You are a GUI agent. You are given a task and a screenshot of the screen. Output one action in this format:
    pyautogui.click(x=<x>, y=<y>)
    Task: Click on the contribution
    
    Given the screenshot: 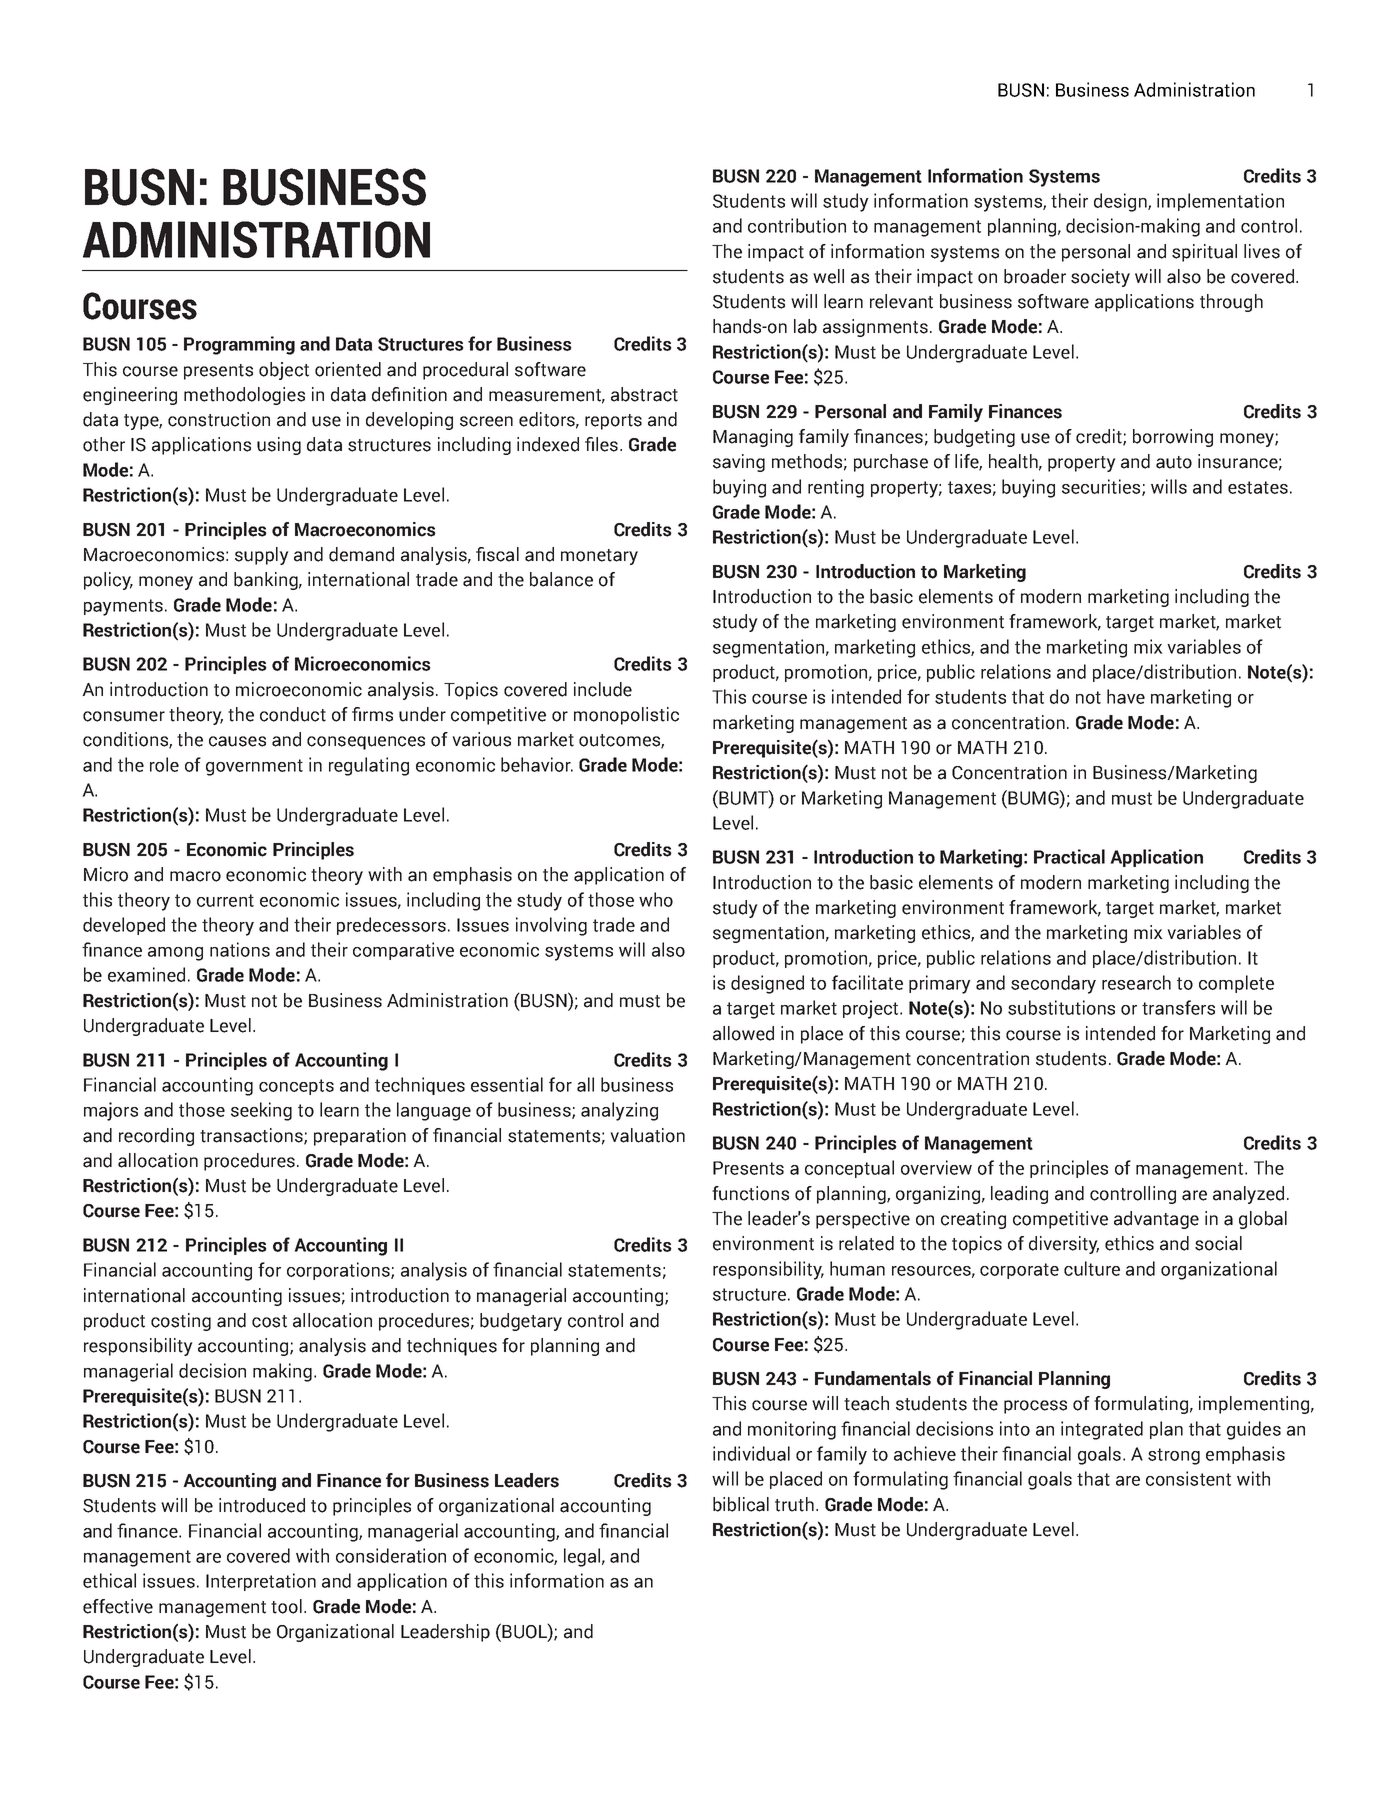 What is the action you would take?
    pyautogui.click(x=797, y=225)
